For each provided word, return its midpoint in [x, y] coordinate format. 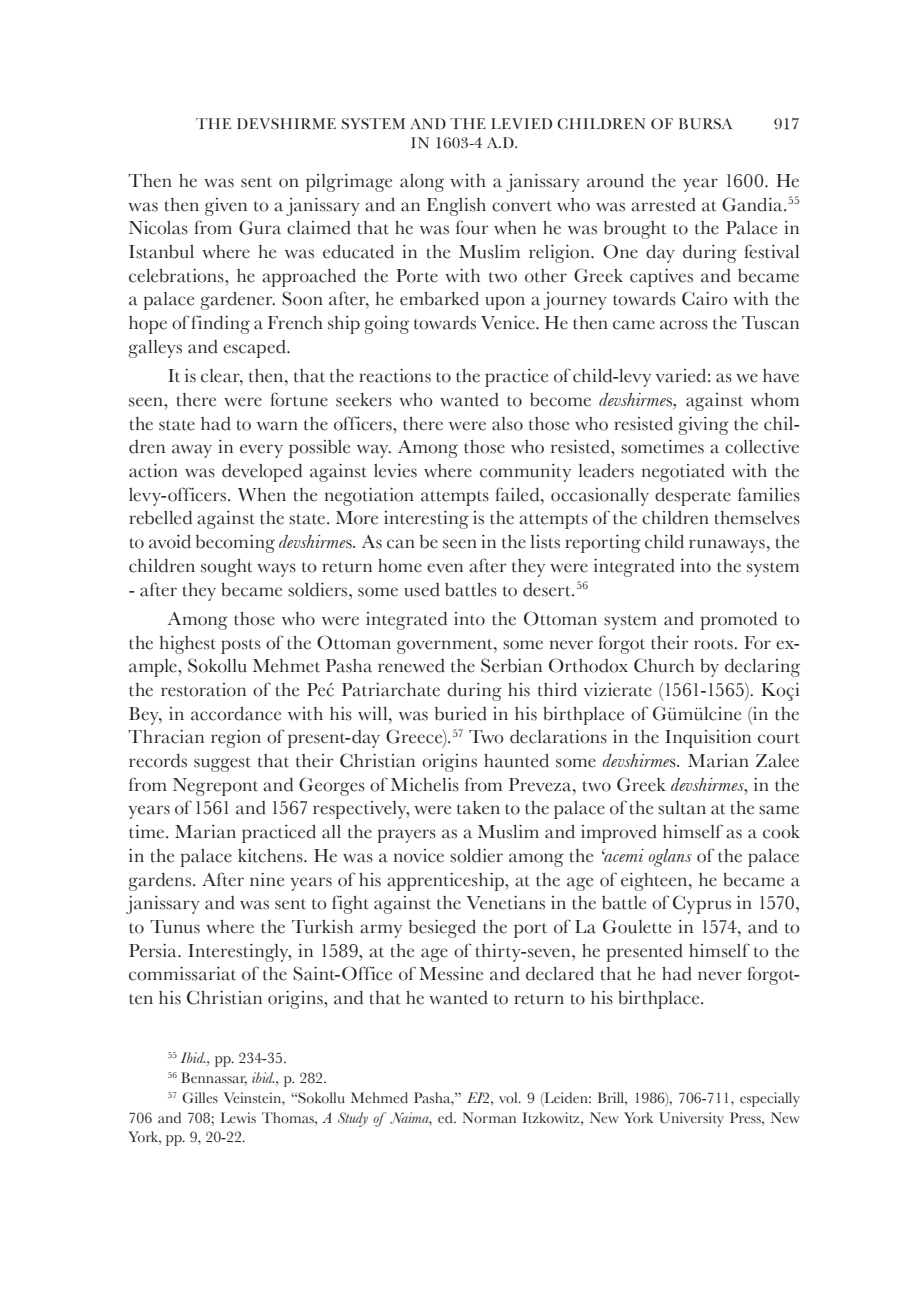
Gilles [200, 1098]
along [422, 183]
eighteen [655, 882]
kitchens [271, 856]
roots [714, 644]
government [446, 646]
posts [241, 646]
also [507, 424]
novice [419, 856]
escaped [255, 349]
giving [704, 426]
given [226, 207]
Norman [489, 1118]
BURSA [705, 124]
